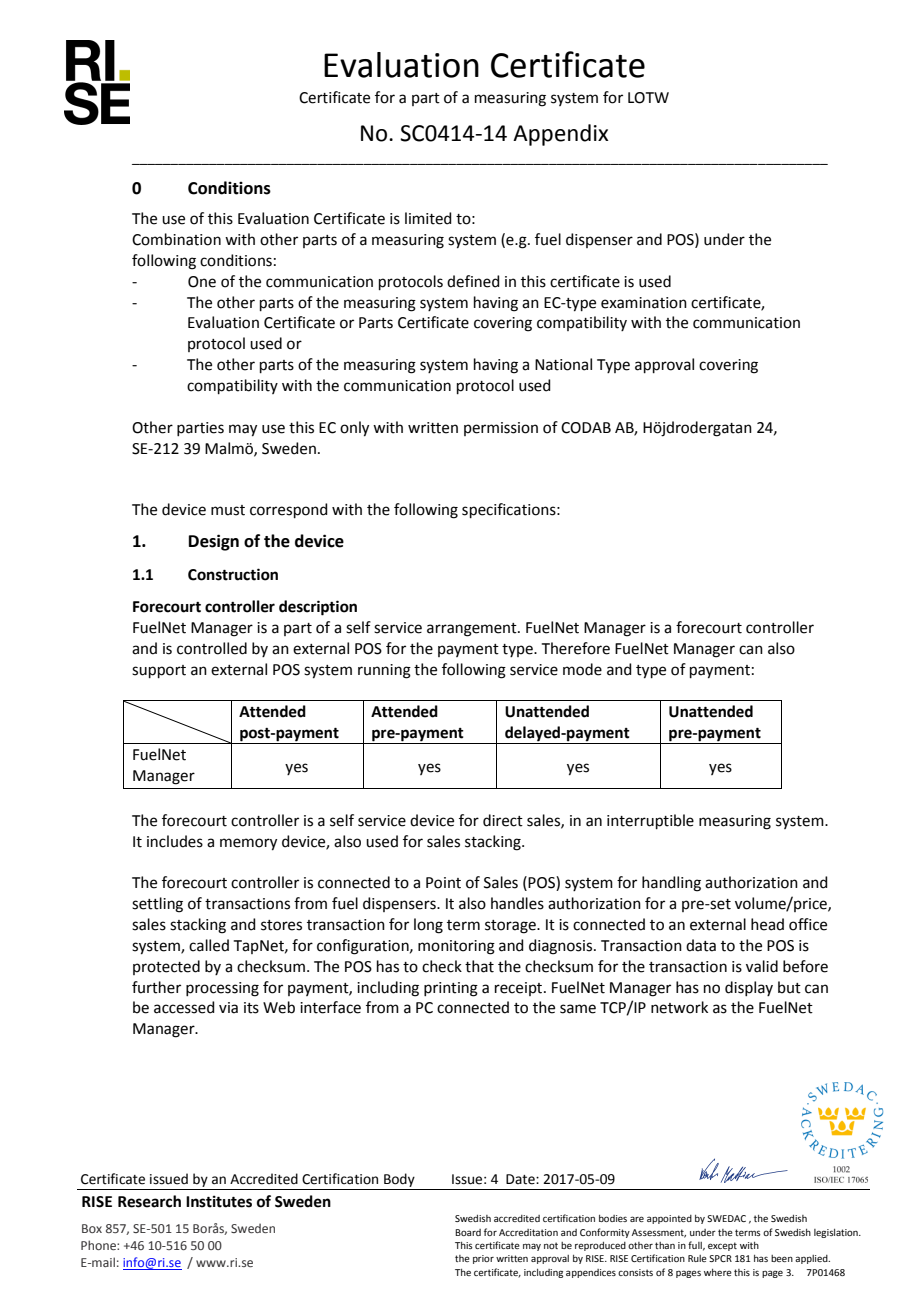 The image size is (924, 1308). What do you see at coordinates (576, 648) in the screenshot?
I see `Therefore` at bounding box center [576, 648].
